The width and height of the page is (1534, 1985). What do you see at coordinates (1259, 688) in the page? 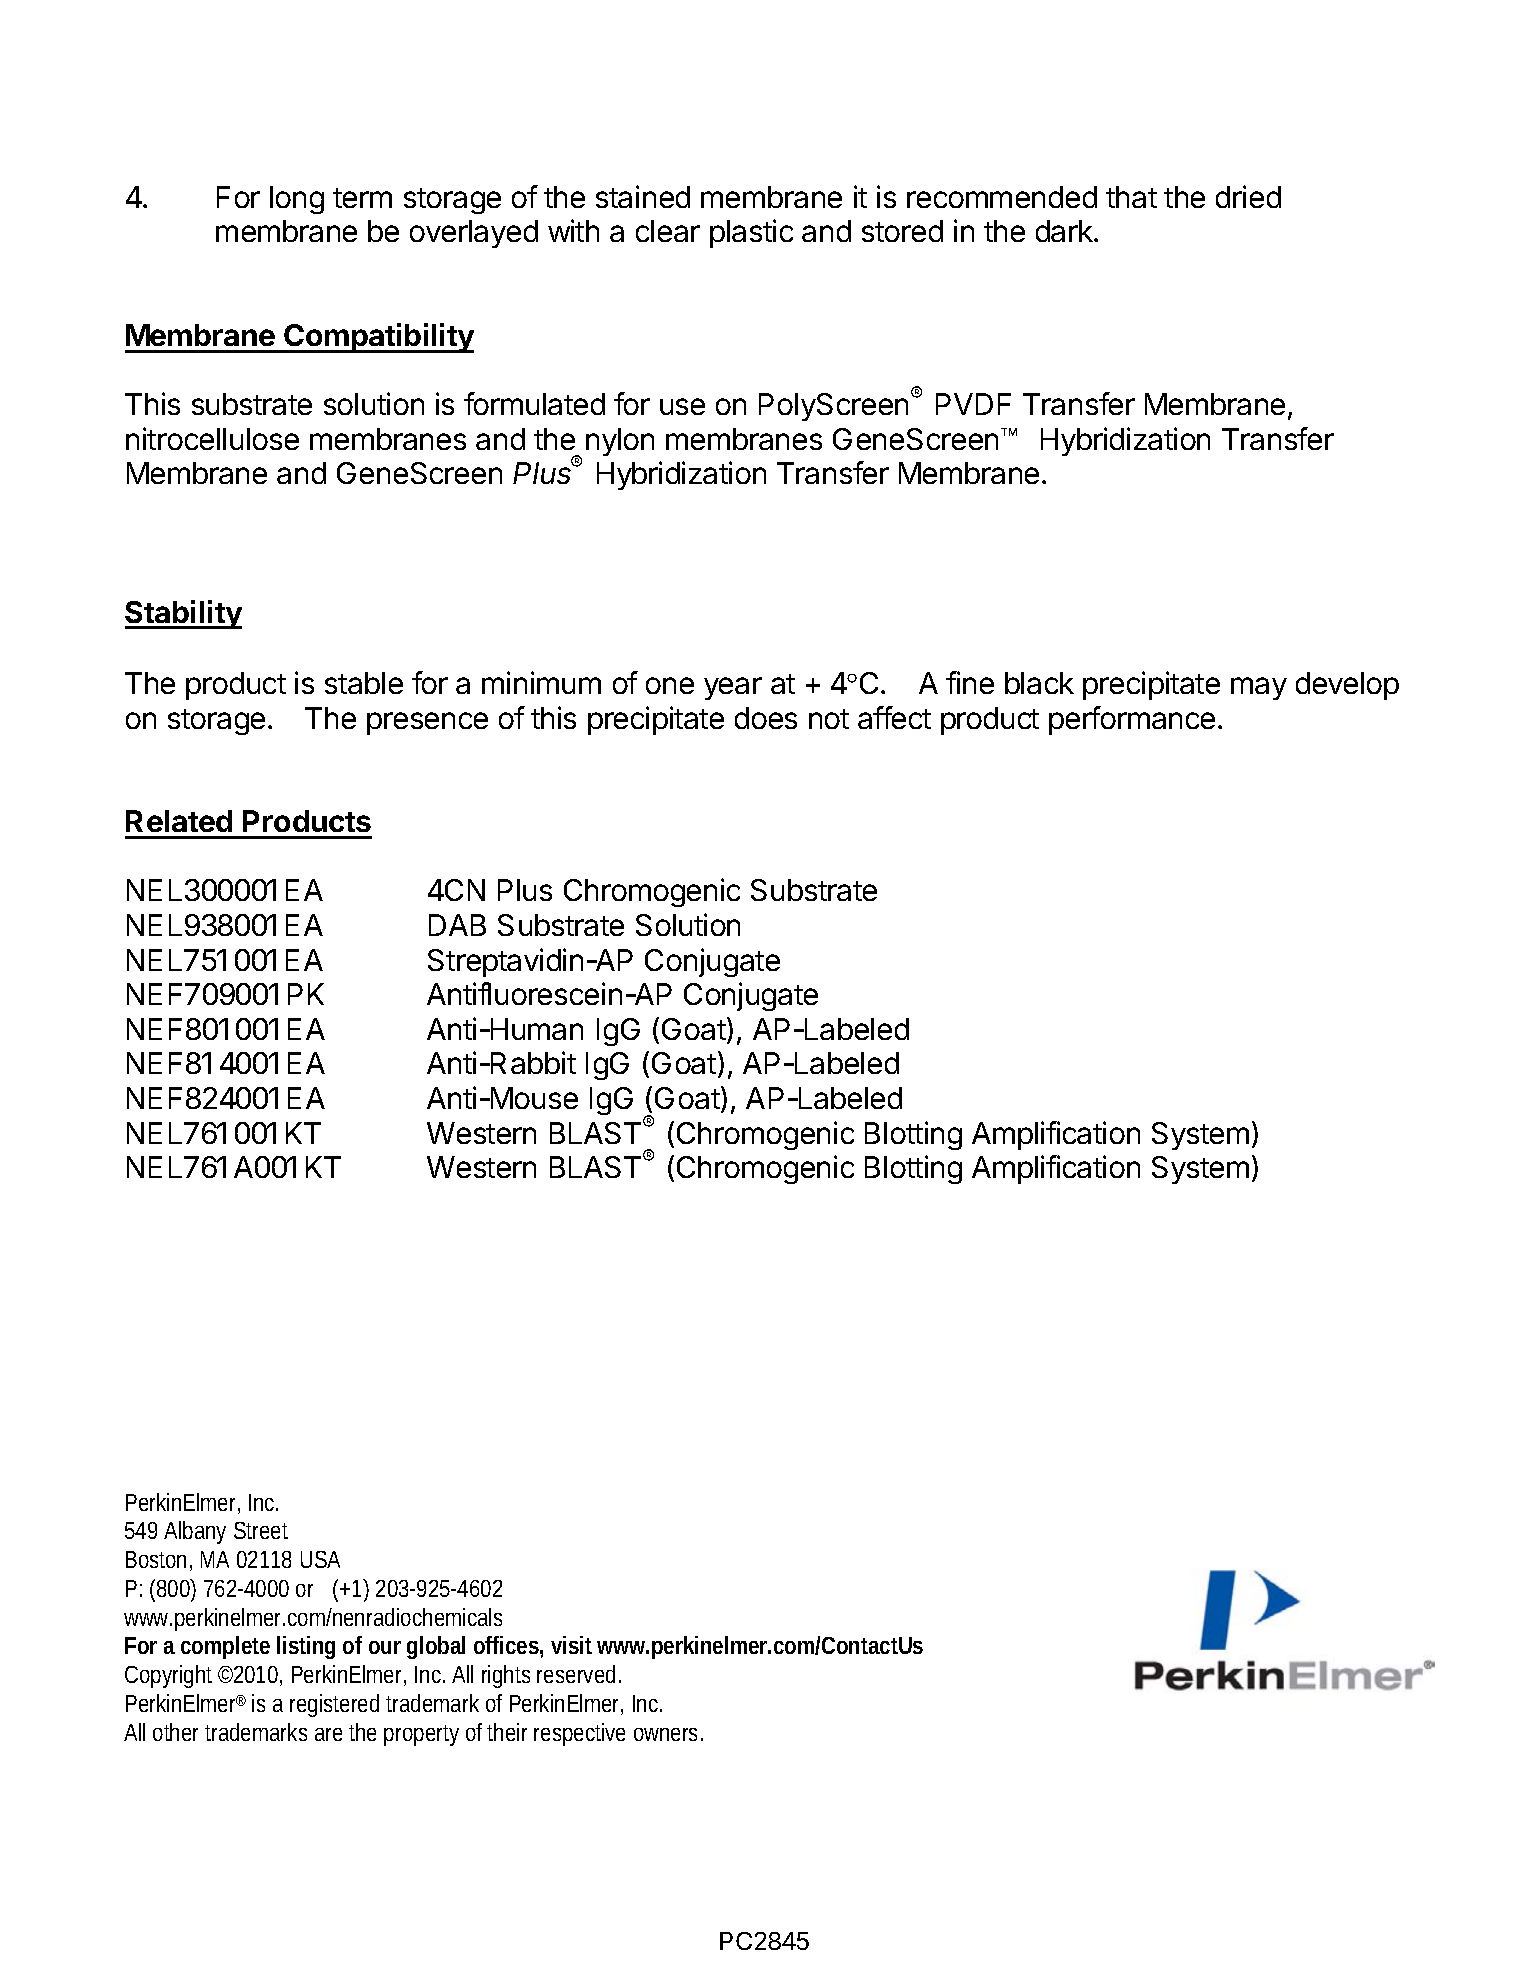
I see `may` at bounding box center [1259, 688].
